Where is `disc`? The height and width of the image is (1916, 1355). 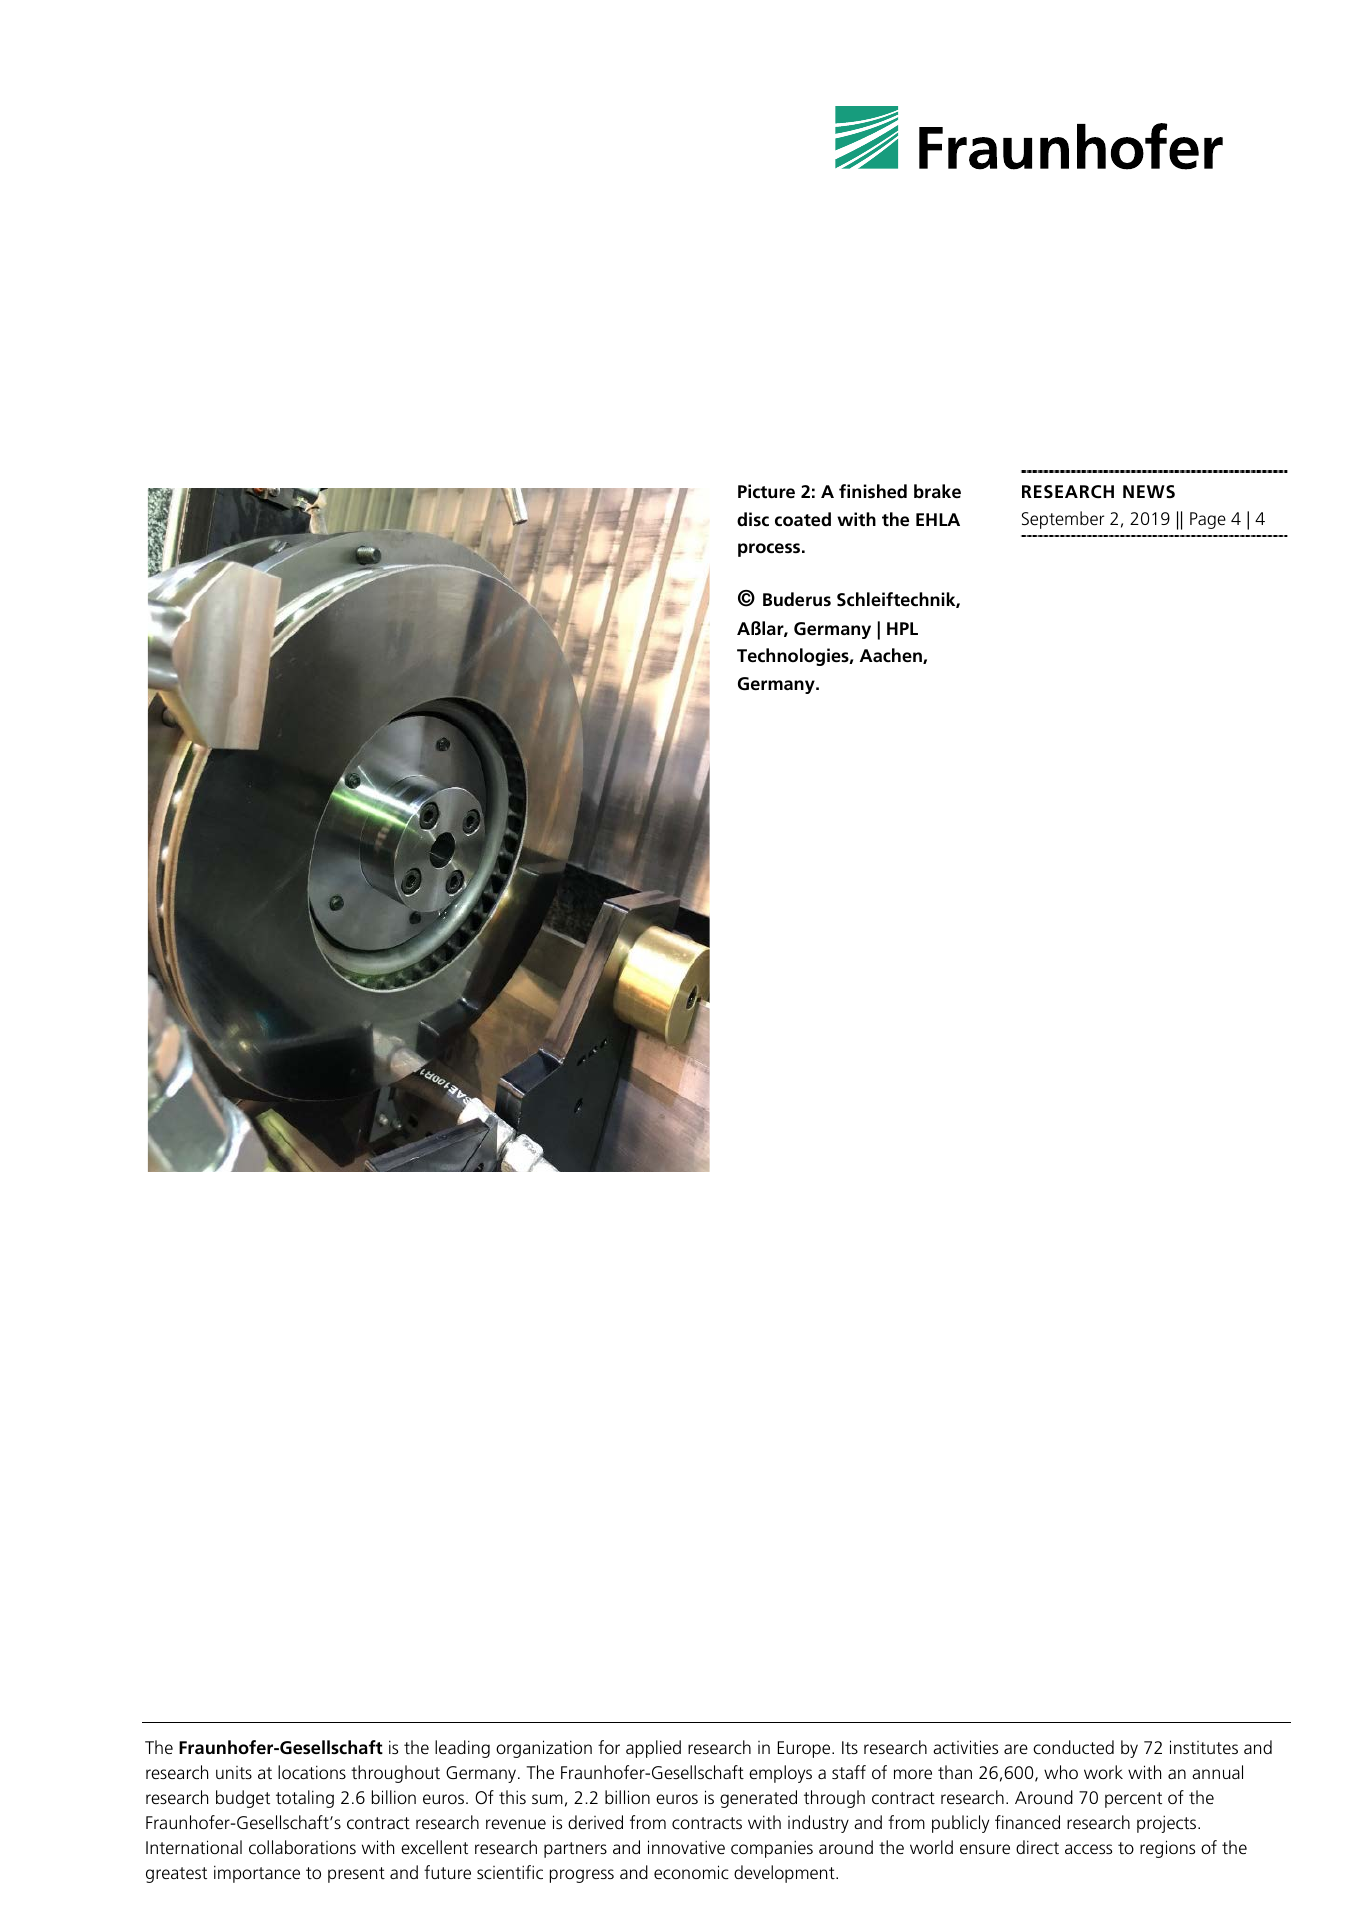
disc is located at coordinates (753, 519).
